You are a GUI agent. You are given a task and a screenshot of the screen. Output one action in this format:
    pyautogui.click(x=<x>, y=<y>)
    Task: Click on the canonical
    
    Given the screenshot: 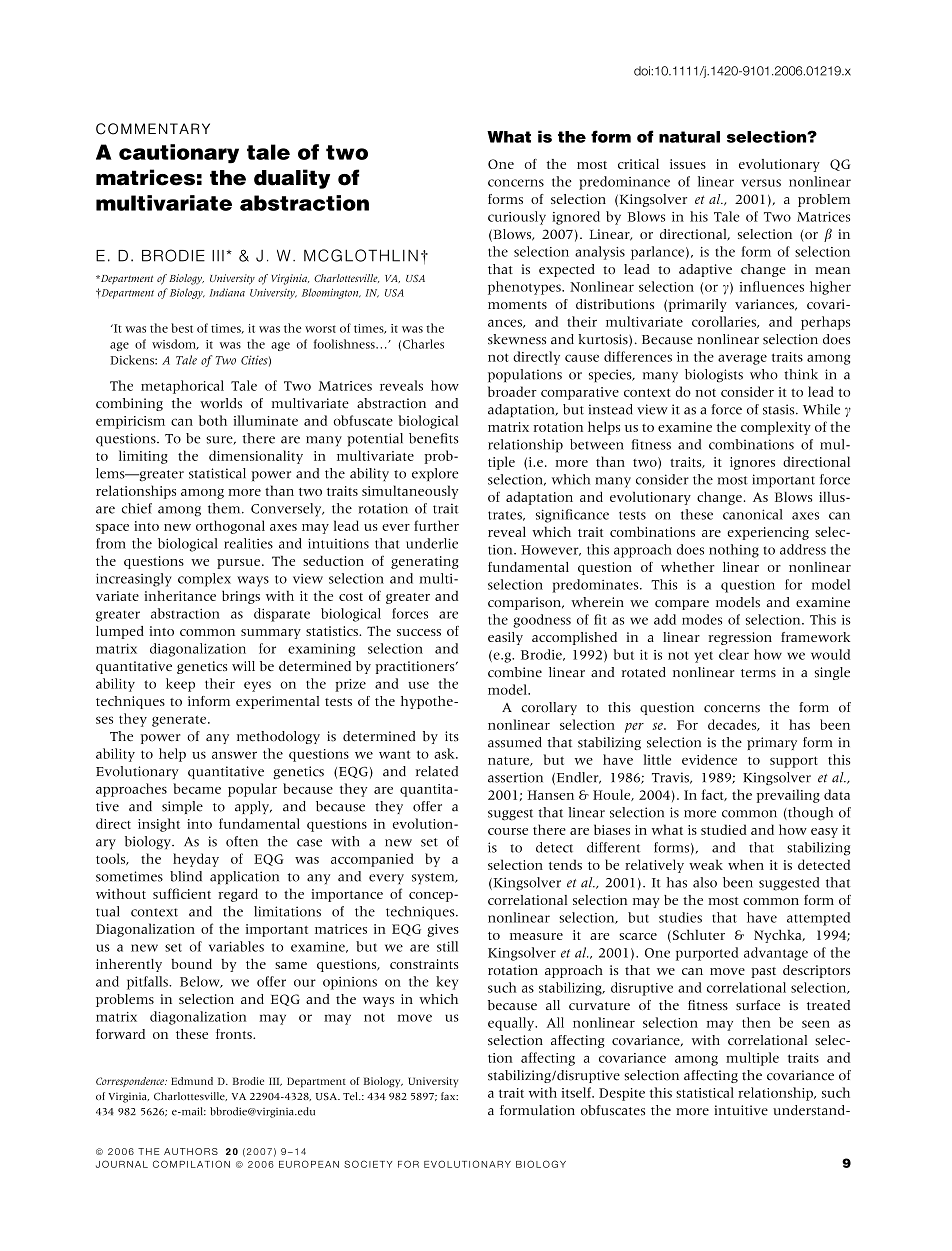 What is the action you would take?
    pyautogui.click(x=753, y=514)
